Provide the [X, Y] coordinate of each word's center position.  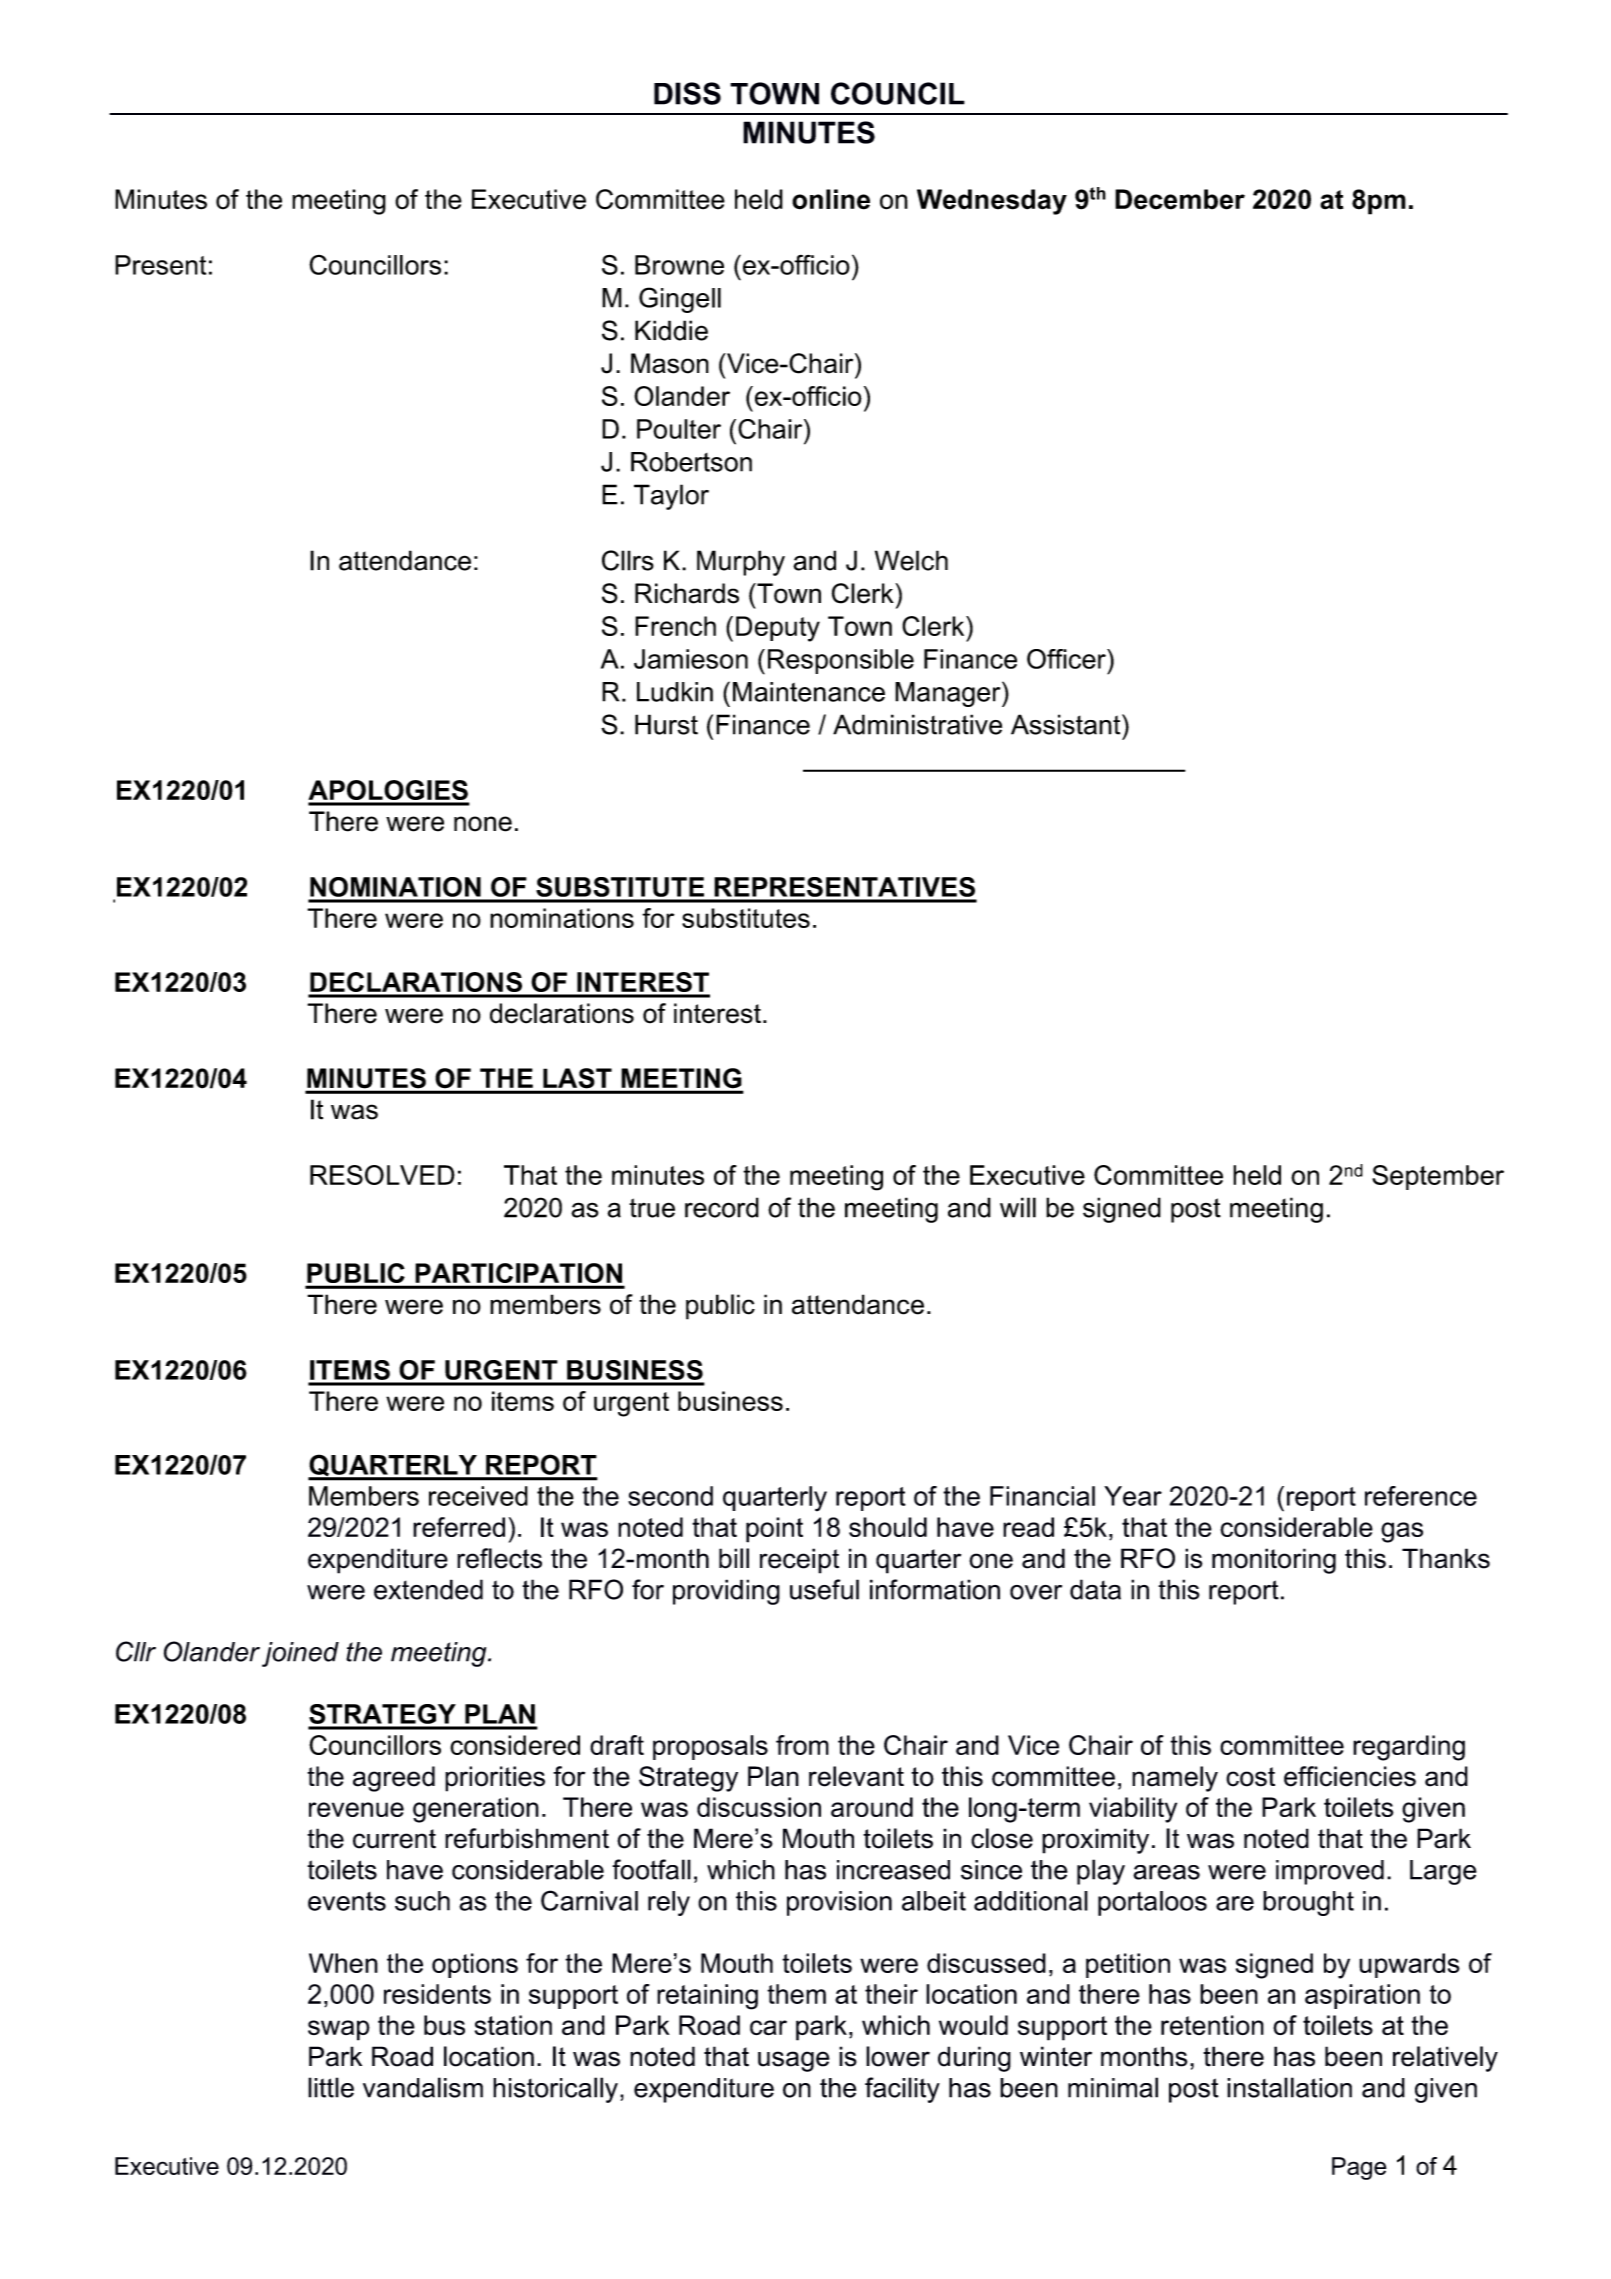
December [1180, 199]
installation [1289, 2087]
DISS [687, 93]
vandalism [423, 2087]
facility [902, 2090]
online [831, 199]
